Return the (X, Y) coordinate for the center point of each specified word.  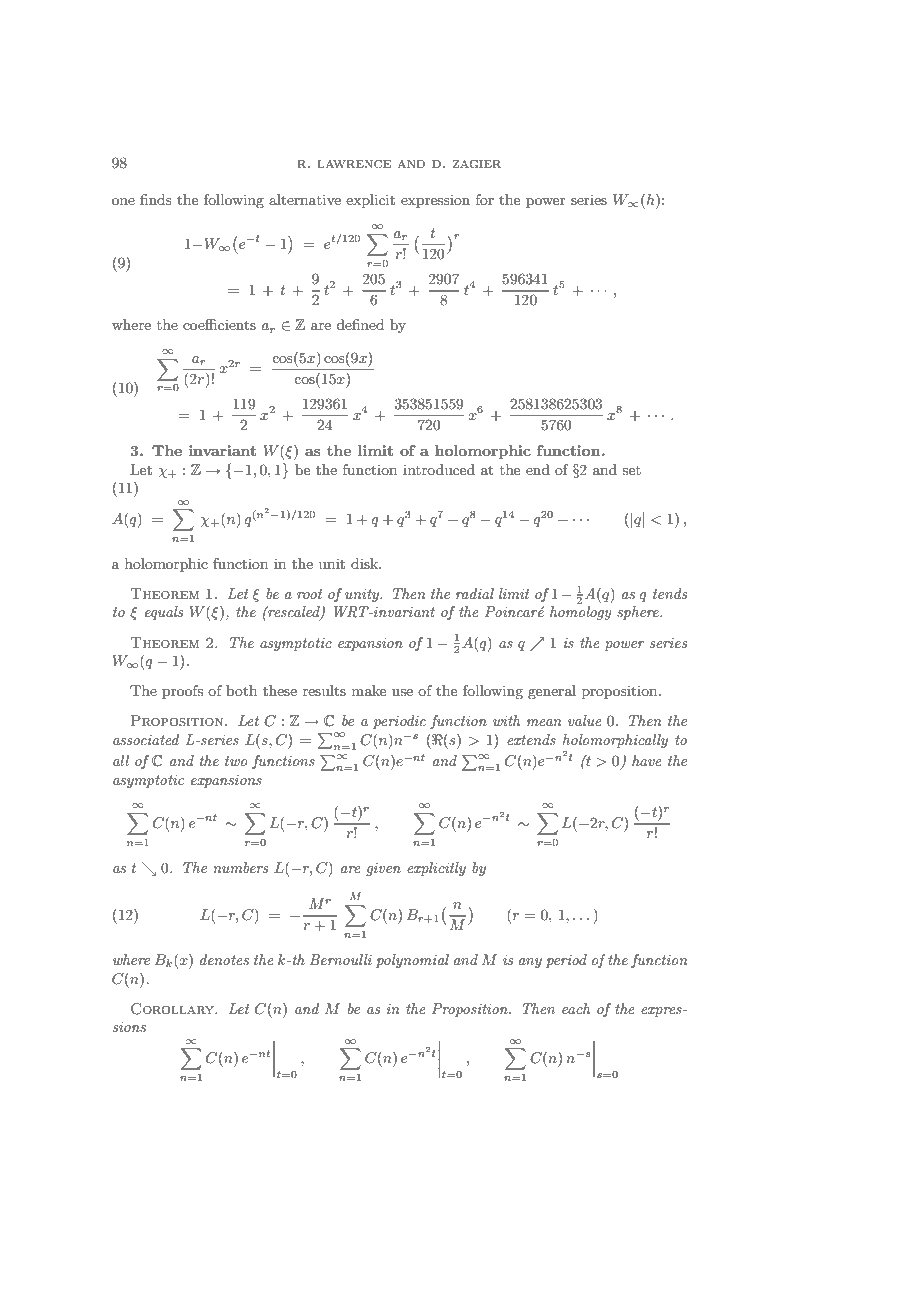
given (383, 869)
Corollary (173, 1009)
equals (164, 613)
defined (360, 324)
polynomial (412, 961)
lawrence (354, 164)
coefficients (219, 324)
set (631, 470)
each (576, 1008)
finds (156, 199)
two (236, 761)
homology (581, 613)
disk (366, 563)
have (647, 760)
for (485, 199)
